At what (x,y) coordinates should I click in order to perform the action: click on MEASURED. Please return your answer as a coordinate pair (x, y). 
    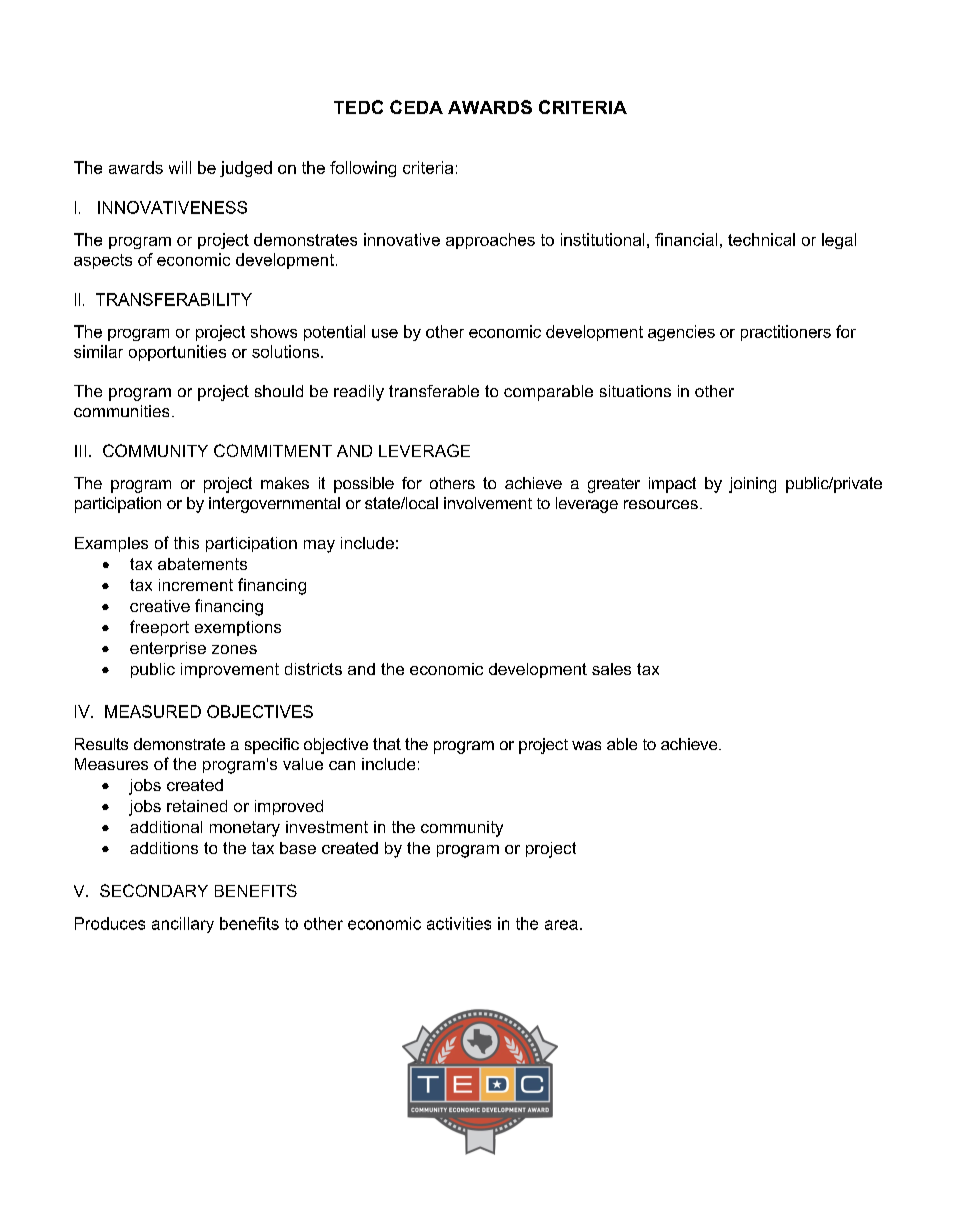
    Looking at the image, I should click on (153, 711).
